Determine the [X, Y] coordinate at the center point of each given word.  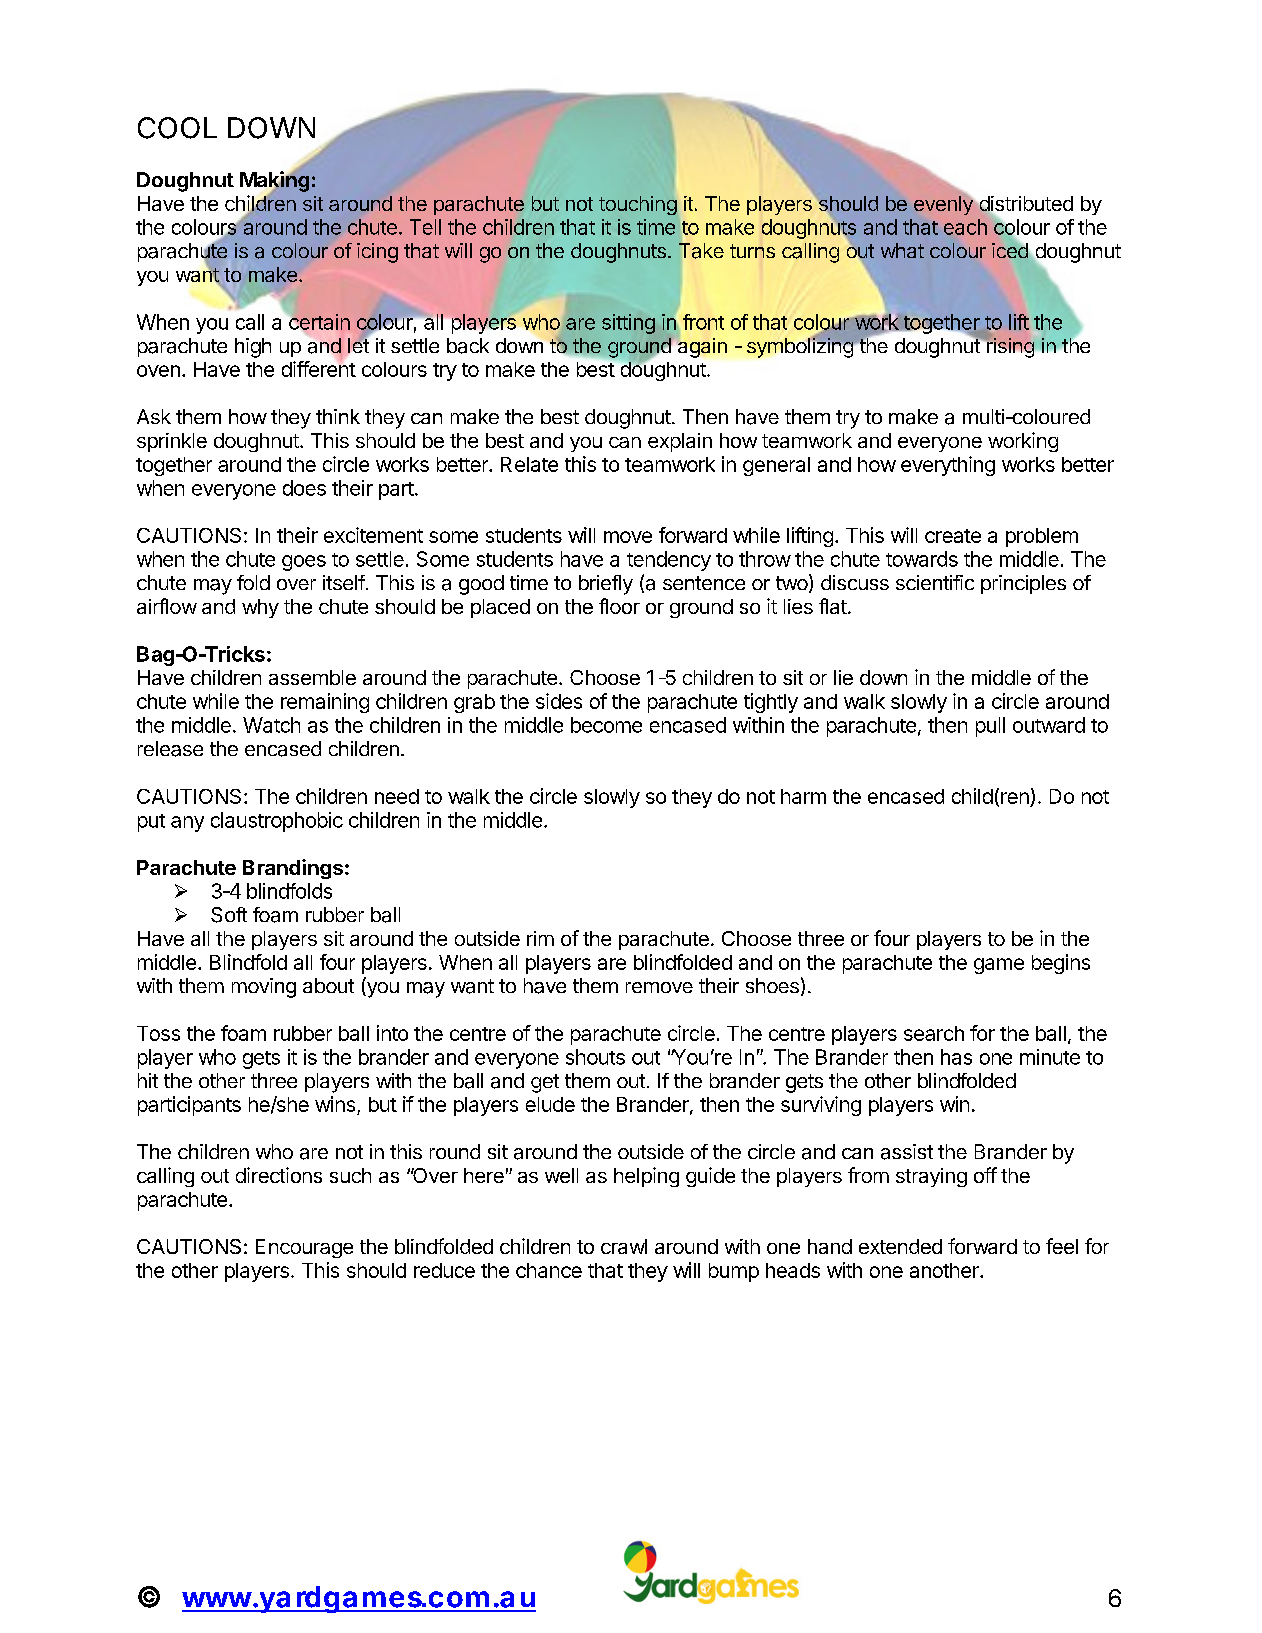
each [965, 227]
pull [990, 727]
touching [638, 205]
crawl [624, 1246]
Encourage [304, 1248]
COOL [177, 128]
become [606, 725]
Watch [271, 725]
